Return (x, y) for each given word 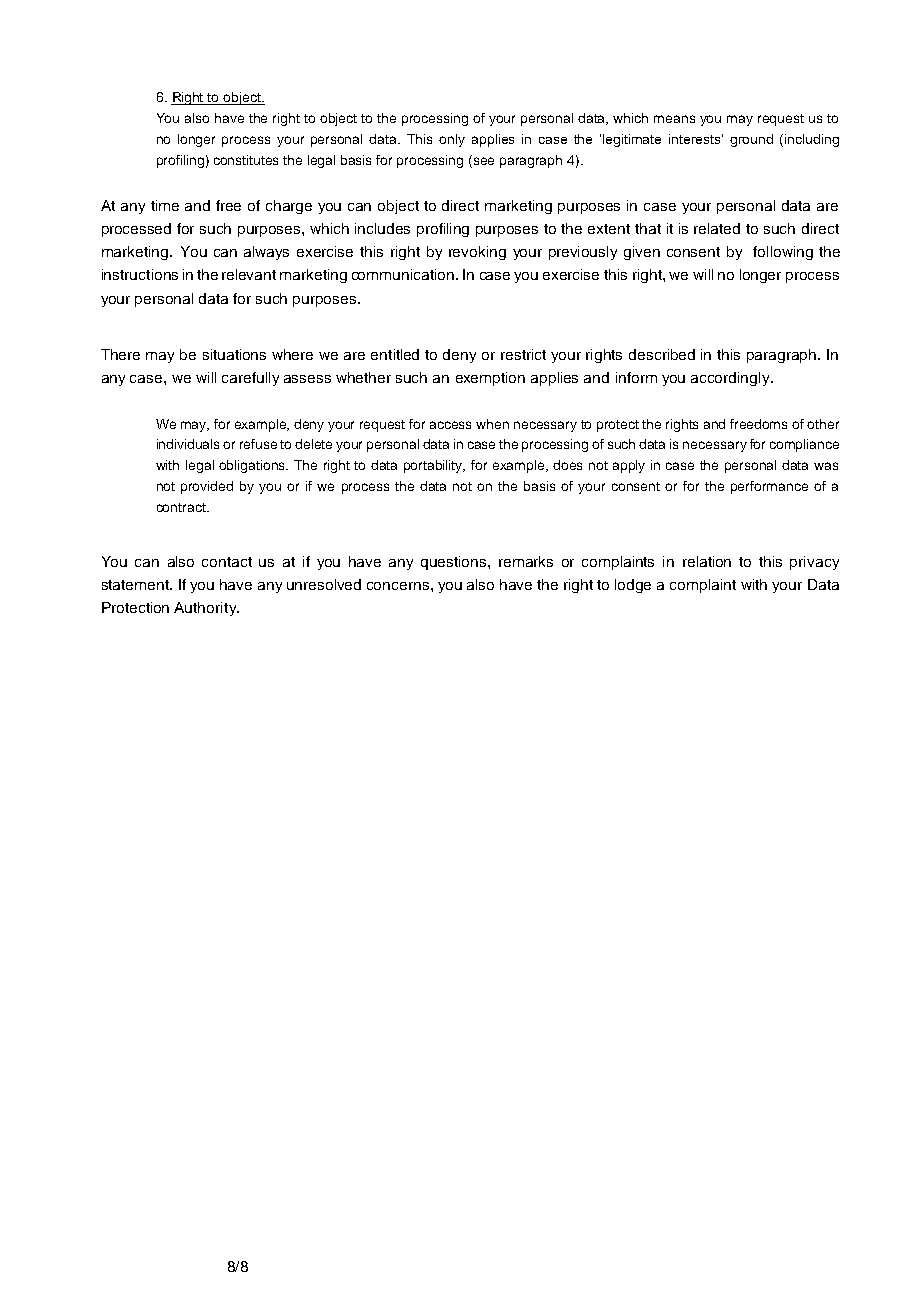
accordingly (731, 379)
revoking (477, 253)
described (662, 354)
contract (182, 507)
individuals (188, 444)
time (165, 205)
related (717, 228)
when (492, 424)
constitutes (246, 160)
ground (751, 140)
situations (234, 354)
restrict (523, 354)
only (452, 140)
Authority (206, 609)
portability (434, 466)
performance (769, 487)
